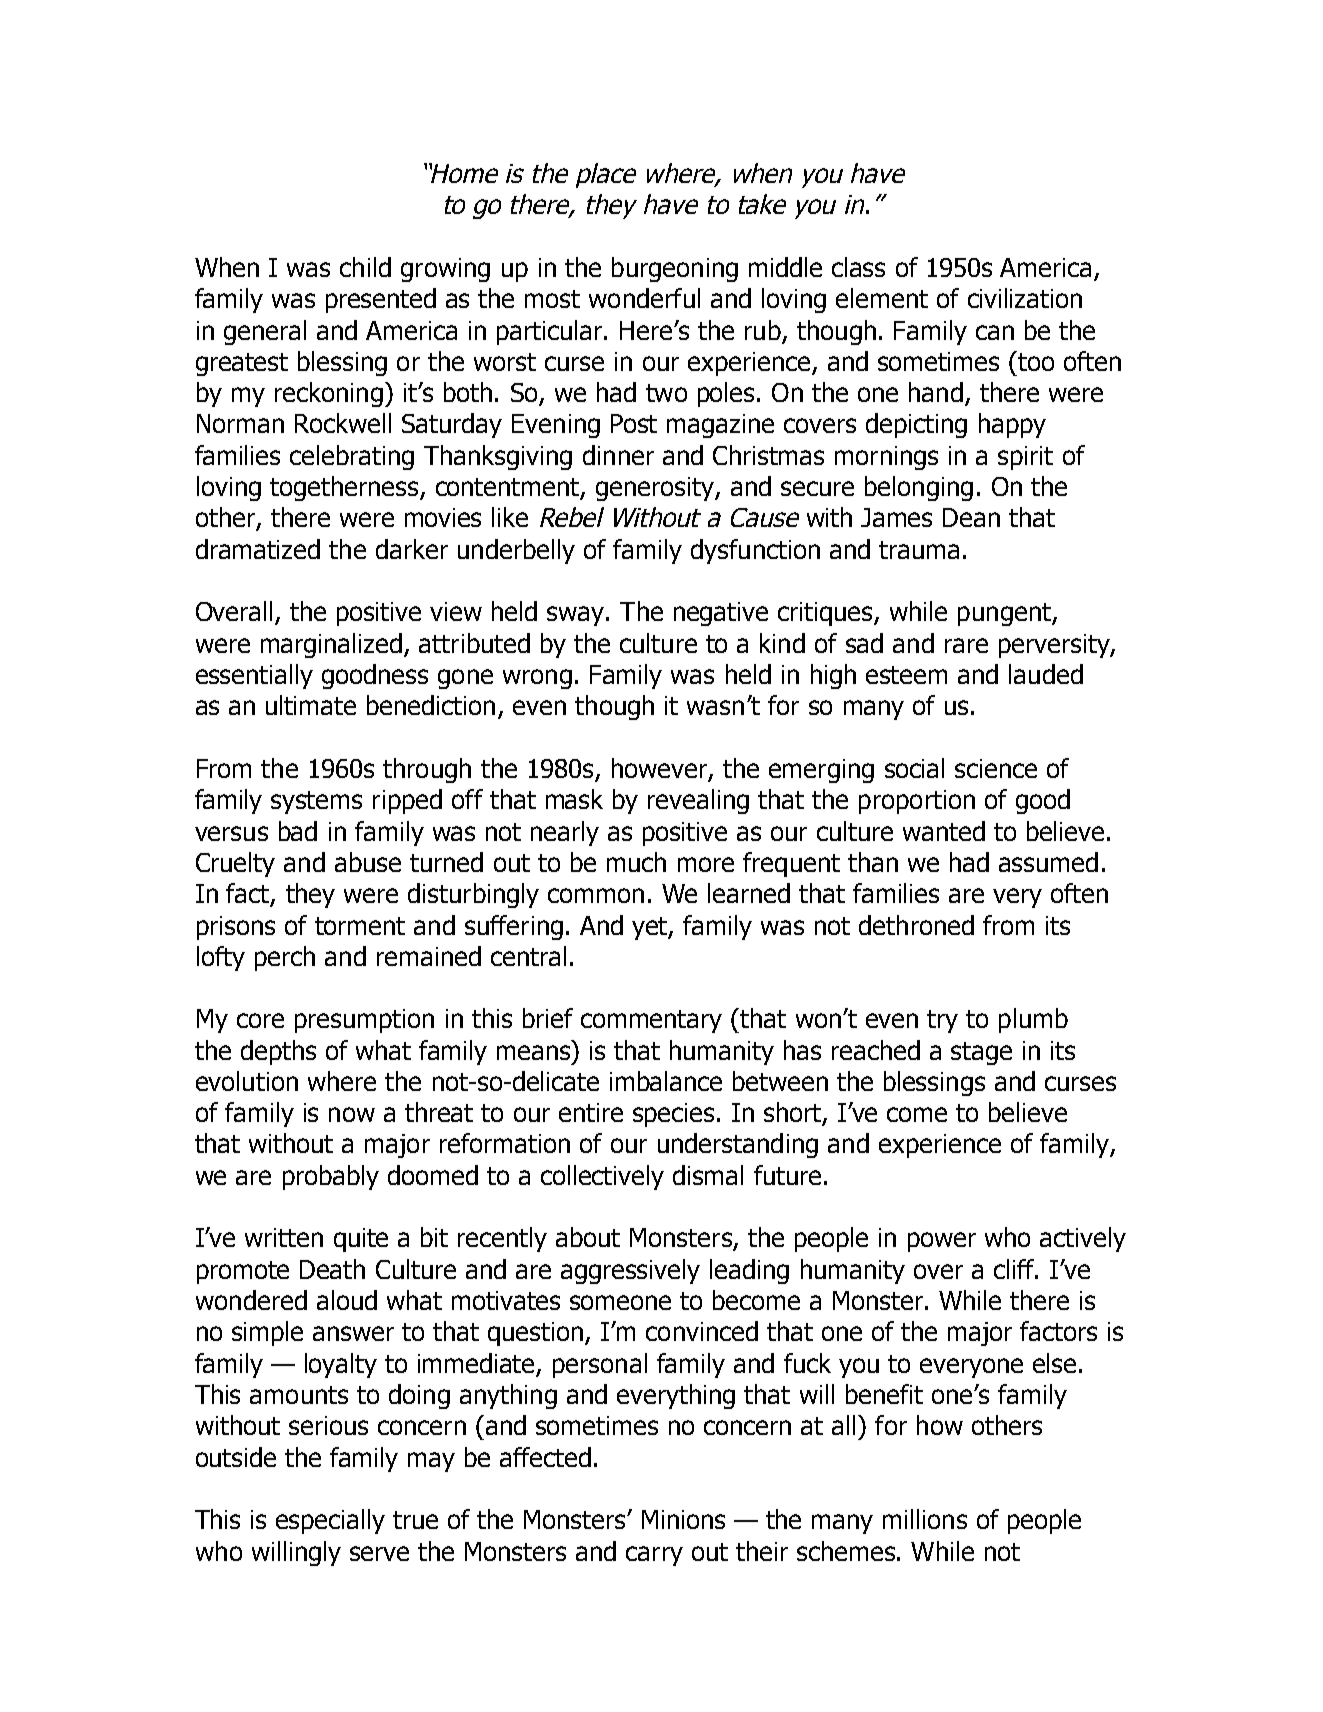  What do you see at coordinates (644, 298) in the document?
I see `wonderful` at bounding box center [644, 298].
